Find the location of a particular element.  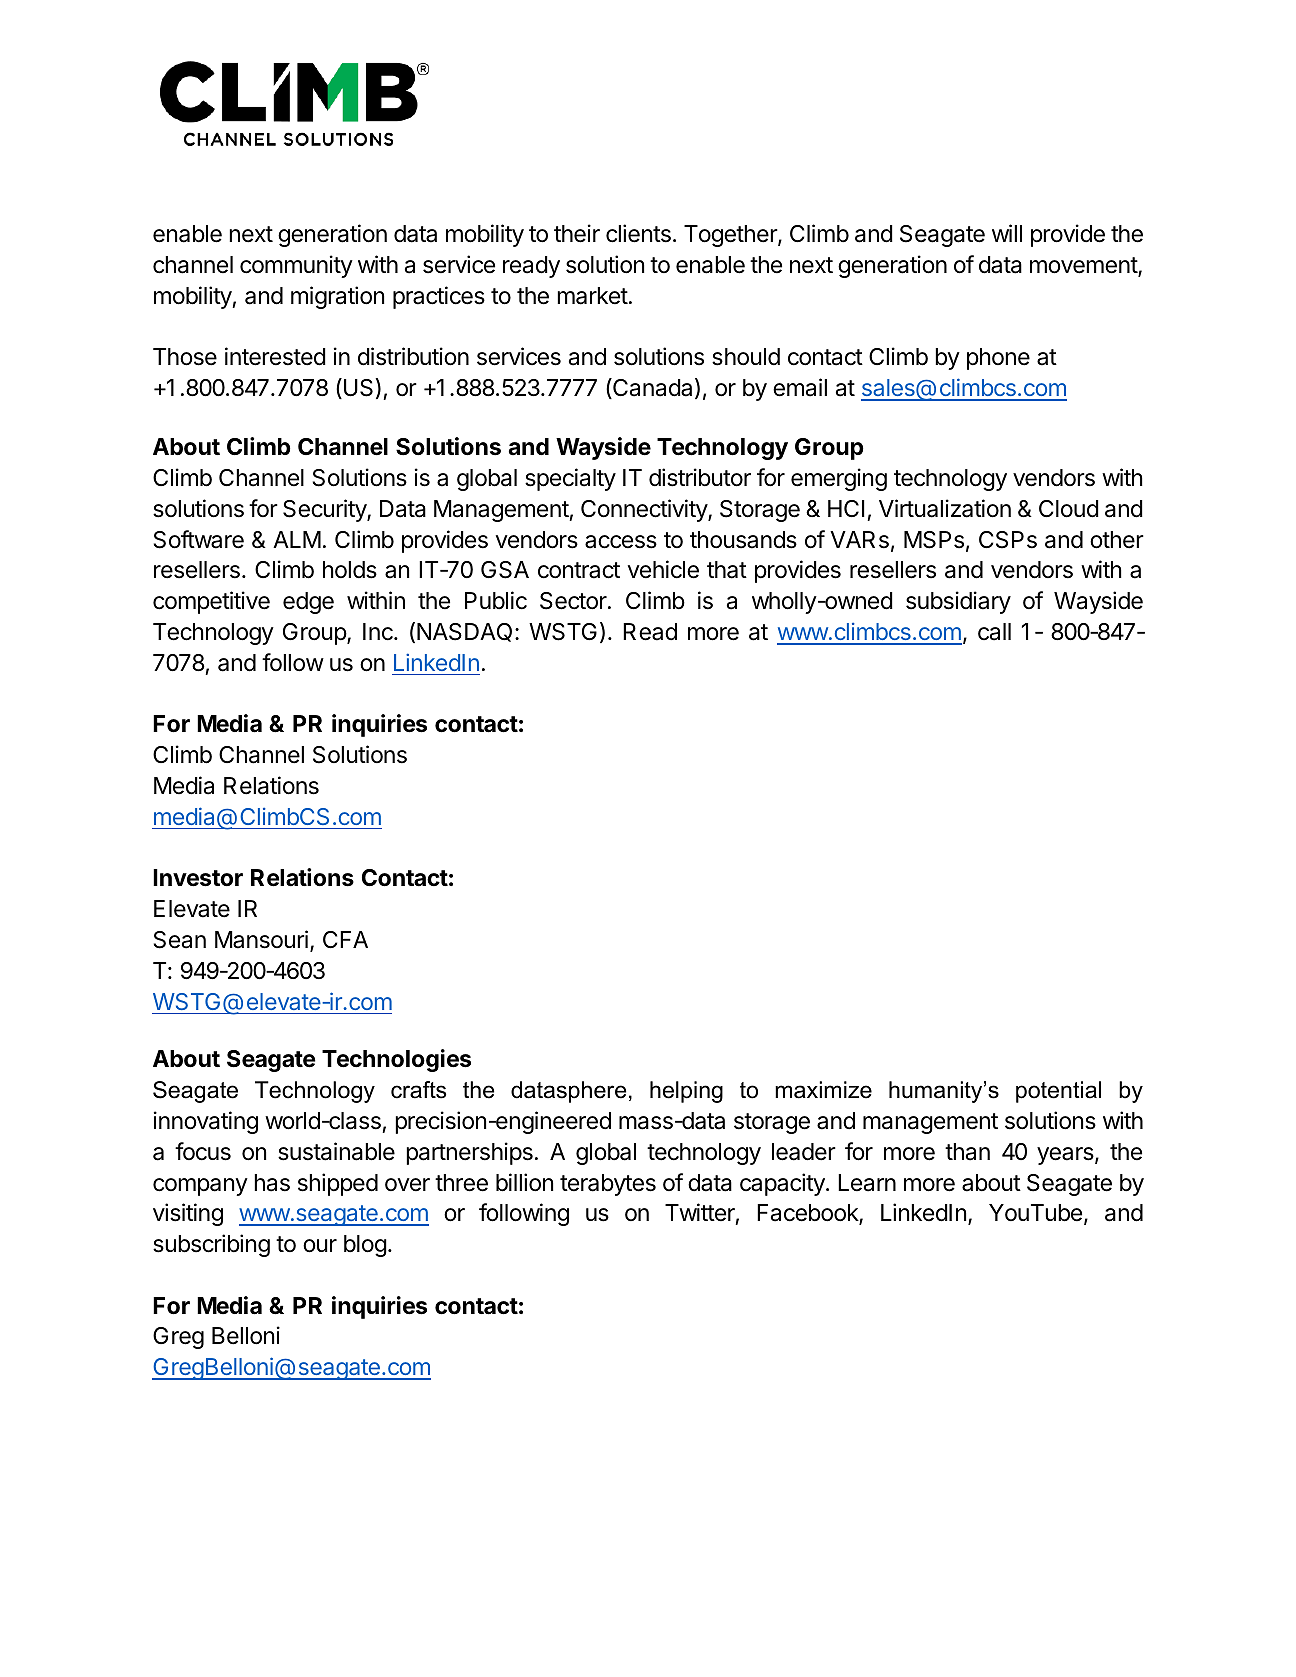

will is located at coordinates (1007, 233).
